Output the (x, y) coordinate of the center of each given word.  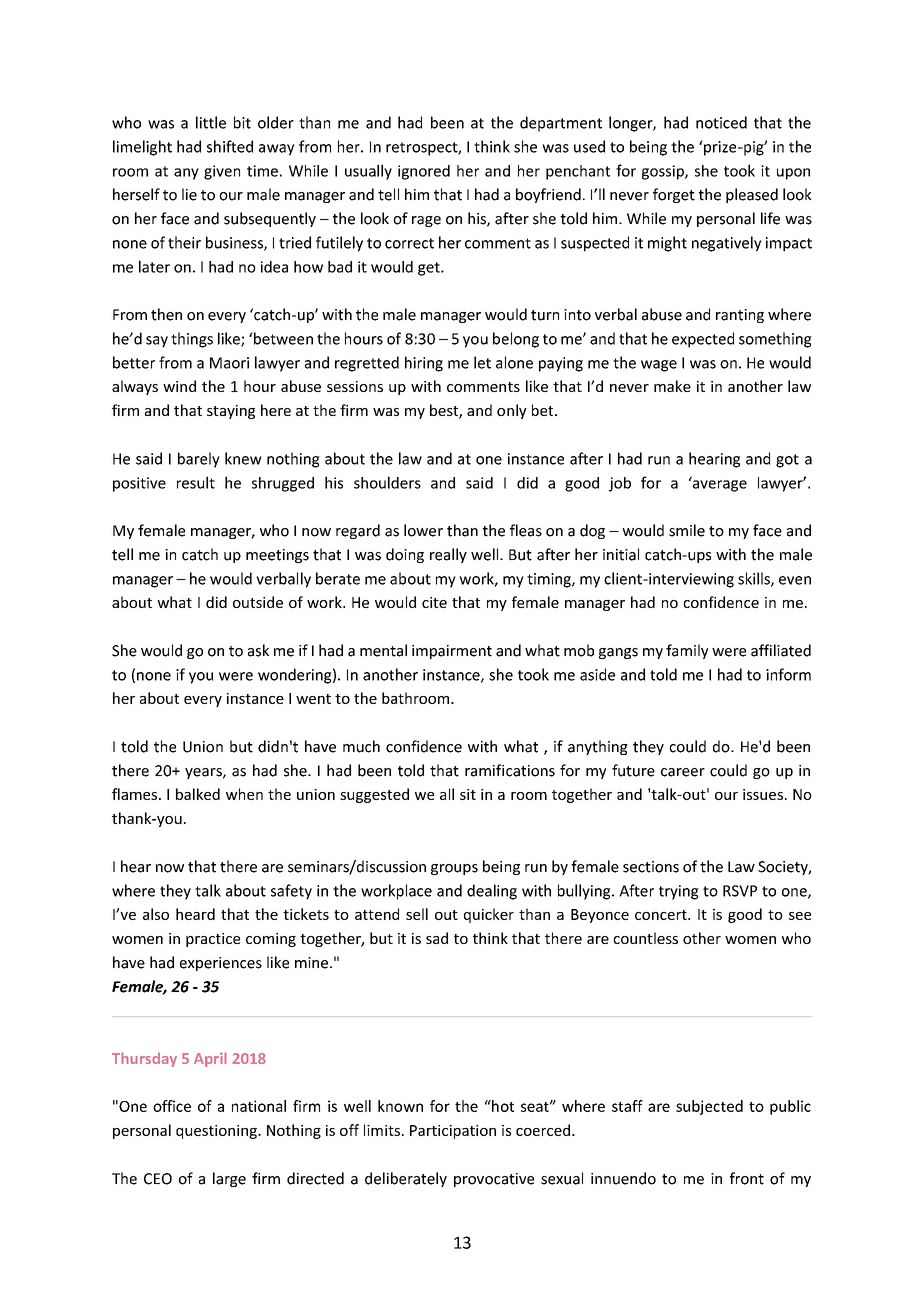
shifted (230, 146)
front (747, 1178)
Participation (453, 1132)
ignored (424, 172)
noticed (721, 122)
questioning (217, 1132)
